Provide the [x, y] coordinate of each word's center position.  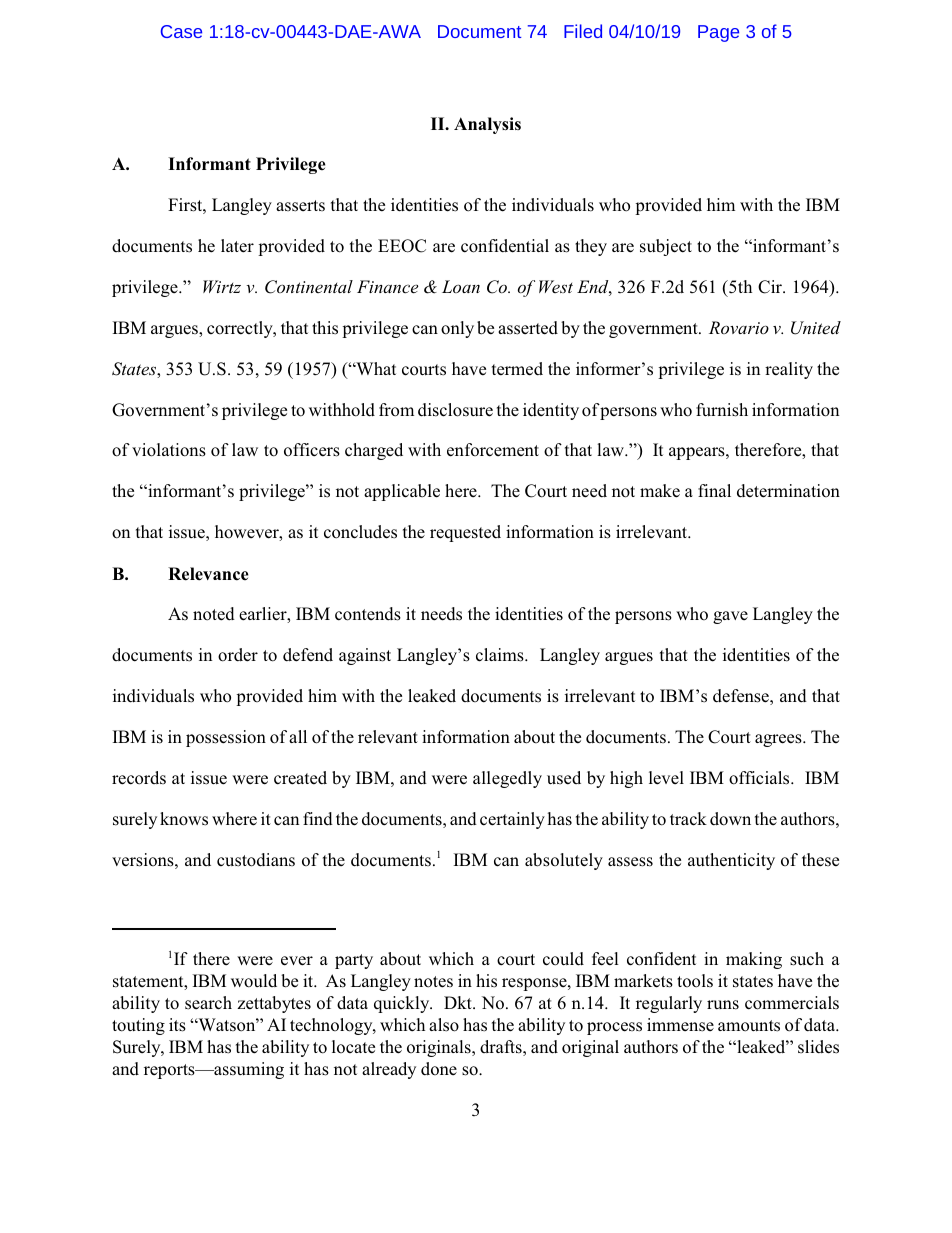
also [444, 1025]
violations [169, 450]
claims [501, 655]
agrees [779, 740]
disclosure [455, 410]
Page [718, 33]
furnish [722, 410]
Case [181, 31]
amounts [749, 1026]
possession [226, 738]
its [177, 1025]
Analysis [487, 125]
